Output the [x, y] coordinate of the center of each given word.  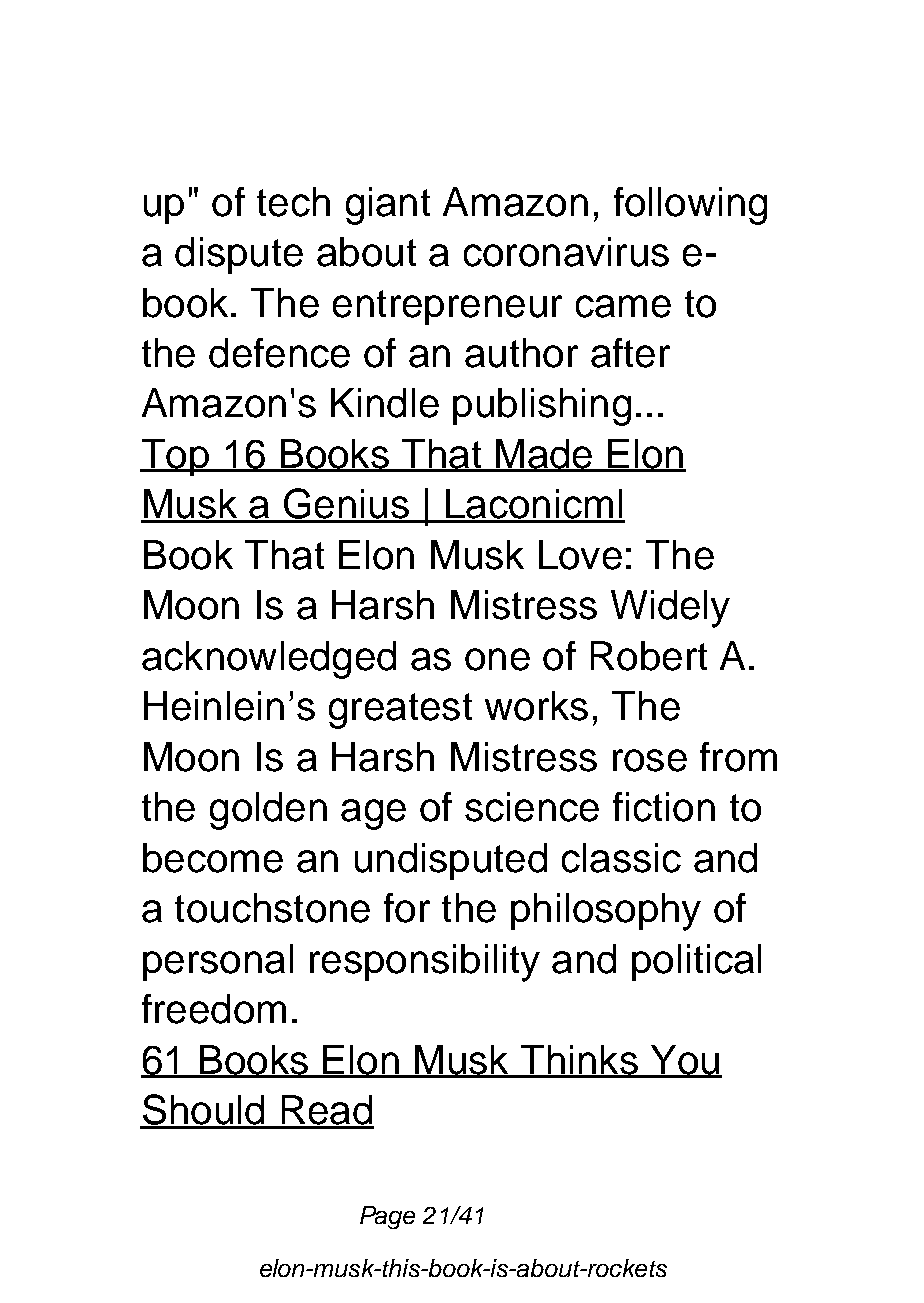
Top [175, 457]
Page [387, 1217]
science [532, 807]
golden [268, 811]
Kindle [385, 403]
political [696, 962]
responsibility [425, 963]
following [690, 206]
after [630, 353]
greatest [400, 711]
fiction [664, 807]
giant [388, 206]
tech [293, 202]
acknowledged [269, 660]
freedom [214, 1009]
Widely [670, 609]
